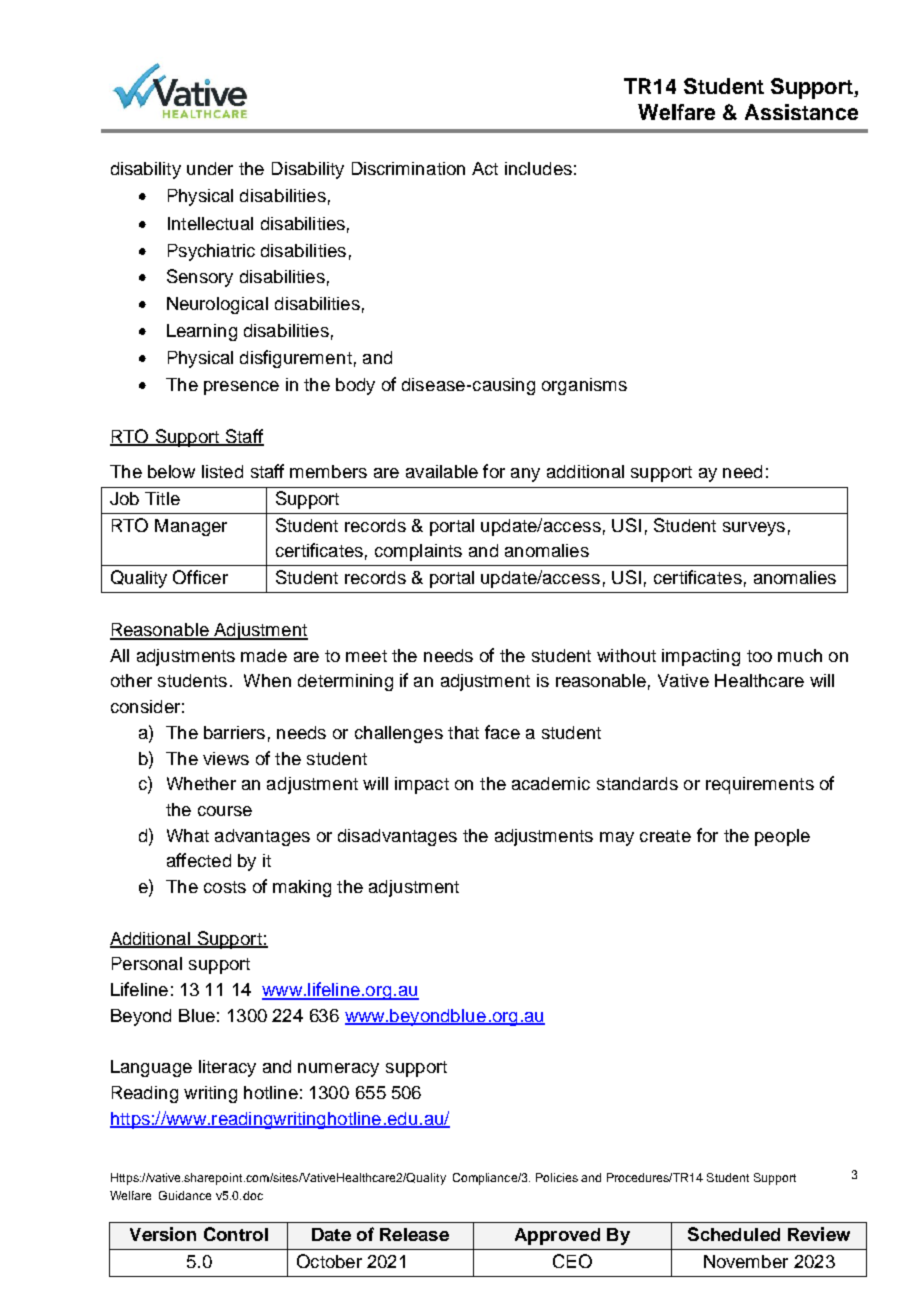 The height and width of the screenshot is (1307, 924). What do you see at coordinates (754, 529) in the screenshot?
I see `surveys` at bounding box center [754, 529].
